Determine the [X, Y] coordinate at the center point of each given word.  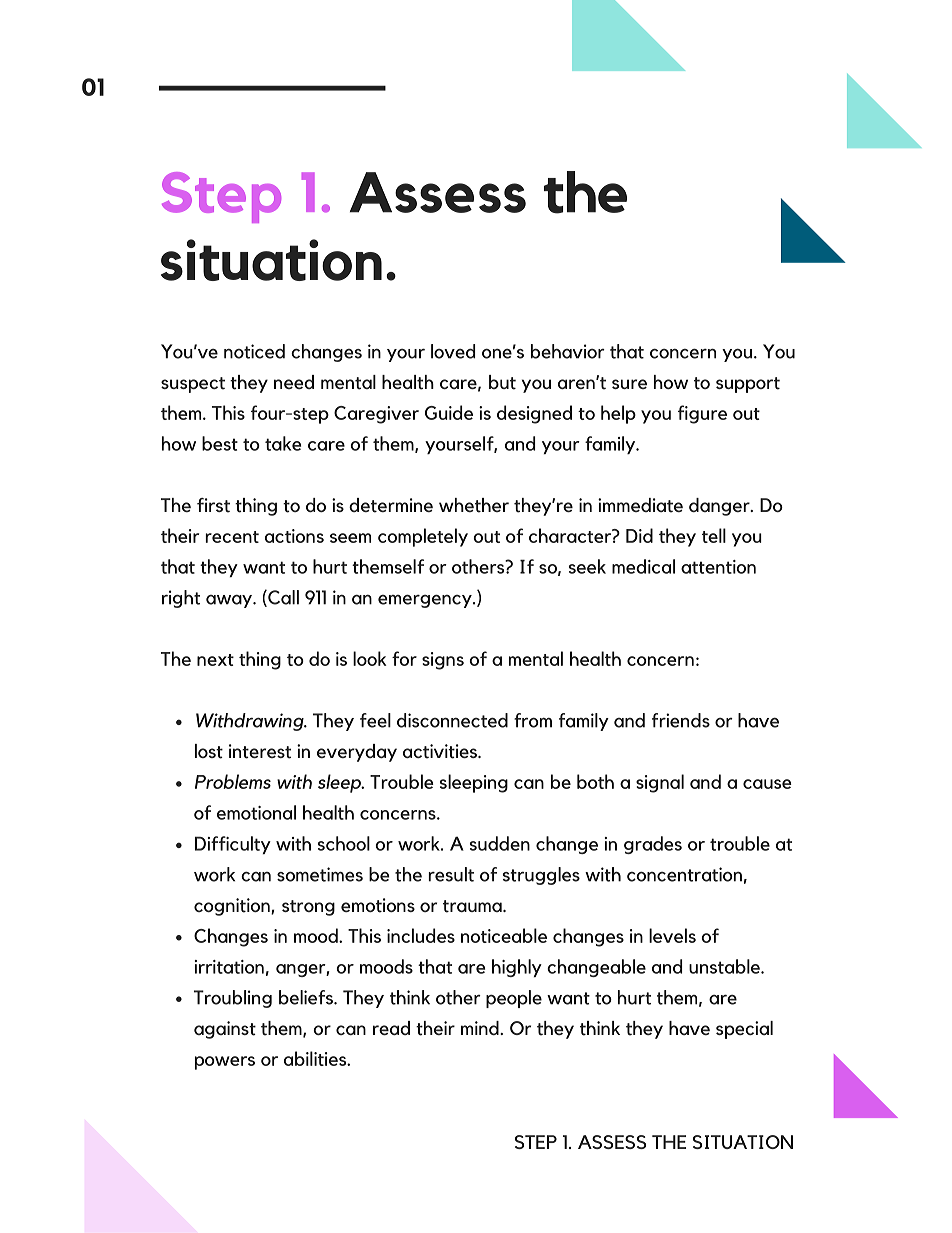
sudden [500, 843]
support [748, 385]
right [181, 599]
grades [653, 845]
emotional [256, 812]
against [225, 1030]
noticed [254, 351]
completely [423, 537]
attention [718, 567]
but [502, 382]
